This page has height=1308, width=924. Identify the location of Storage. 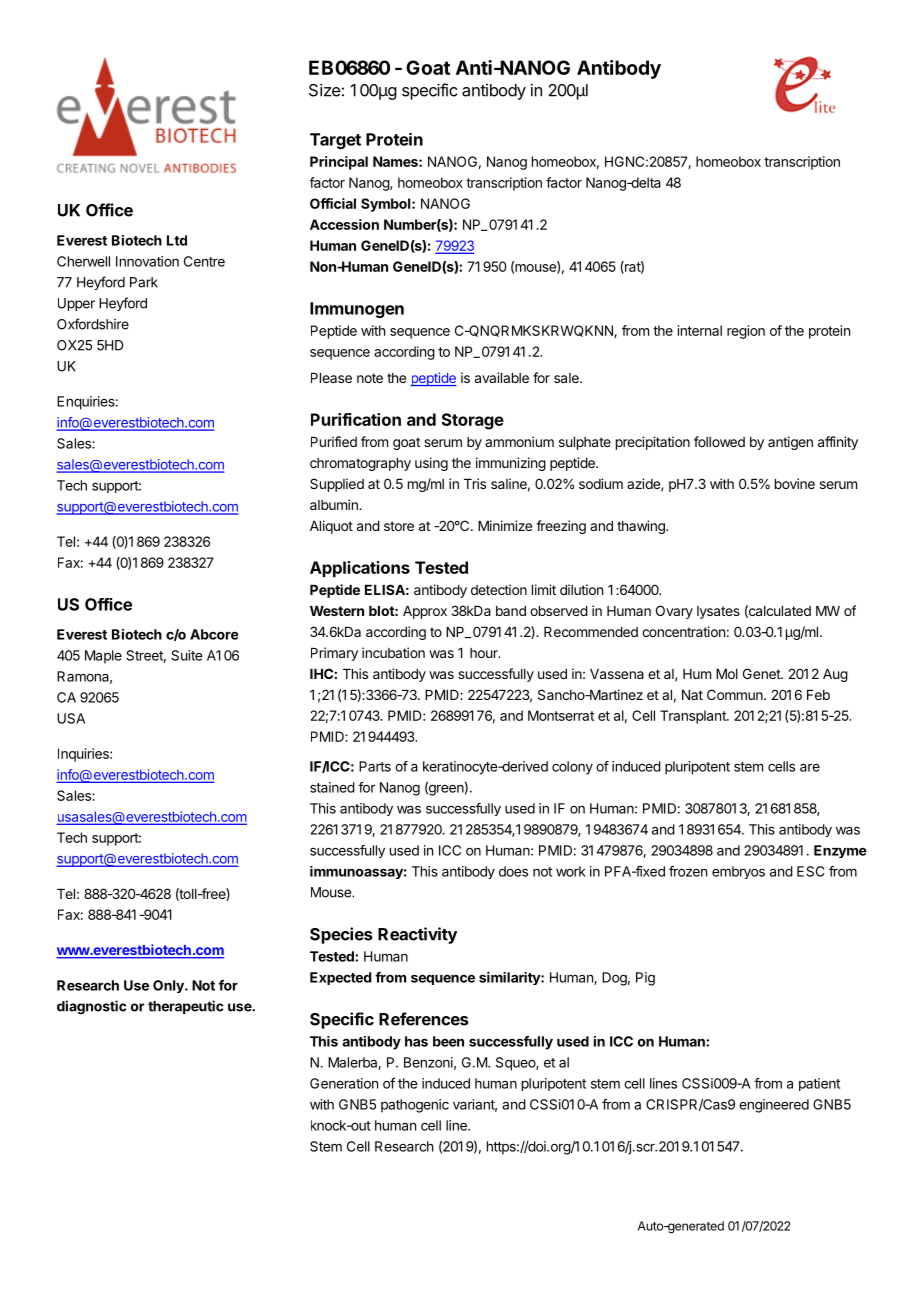
(473, 421).
